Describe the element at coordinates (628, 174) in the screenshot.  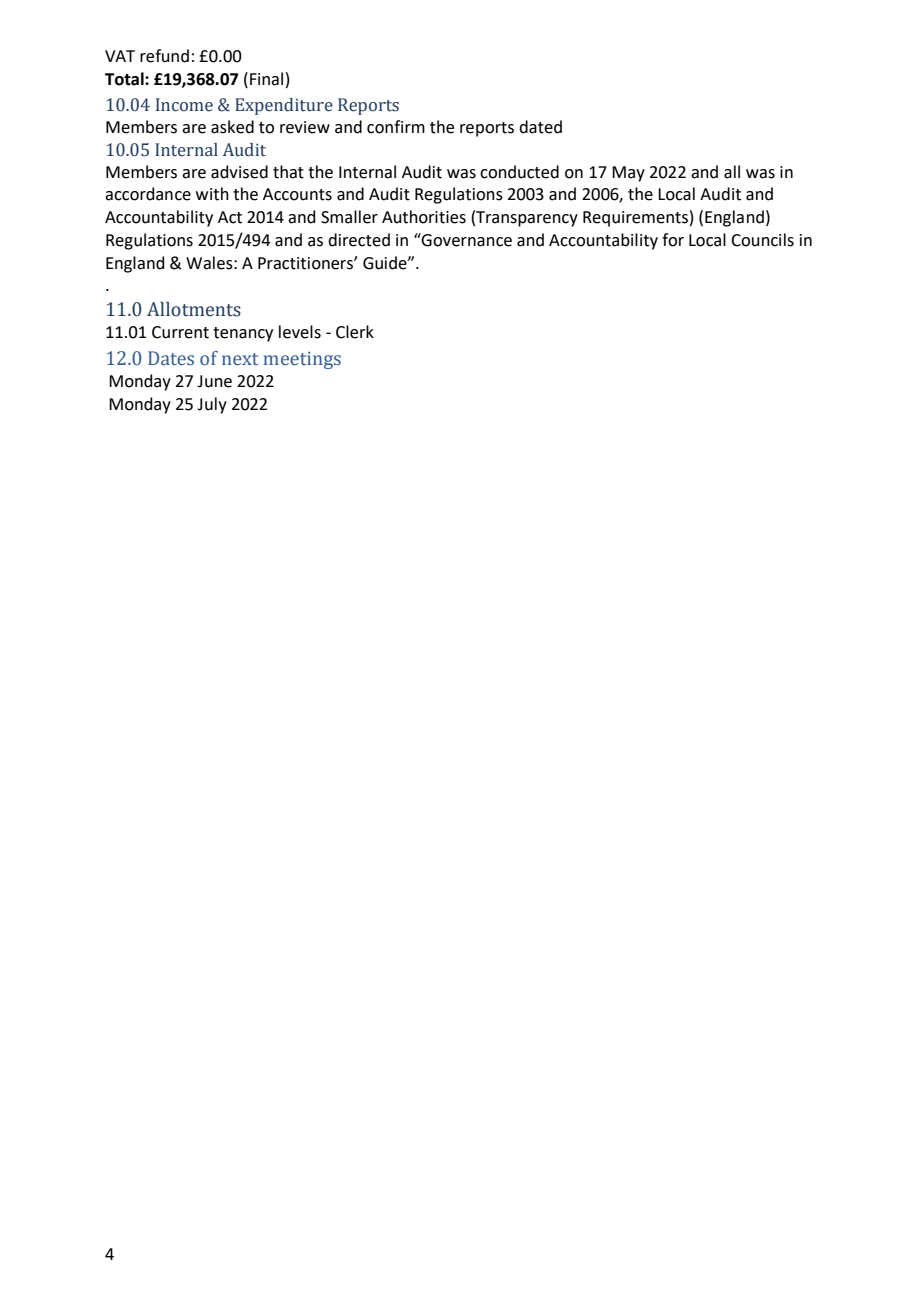
I see `May` at that location.
